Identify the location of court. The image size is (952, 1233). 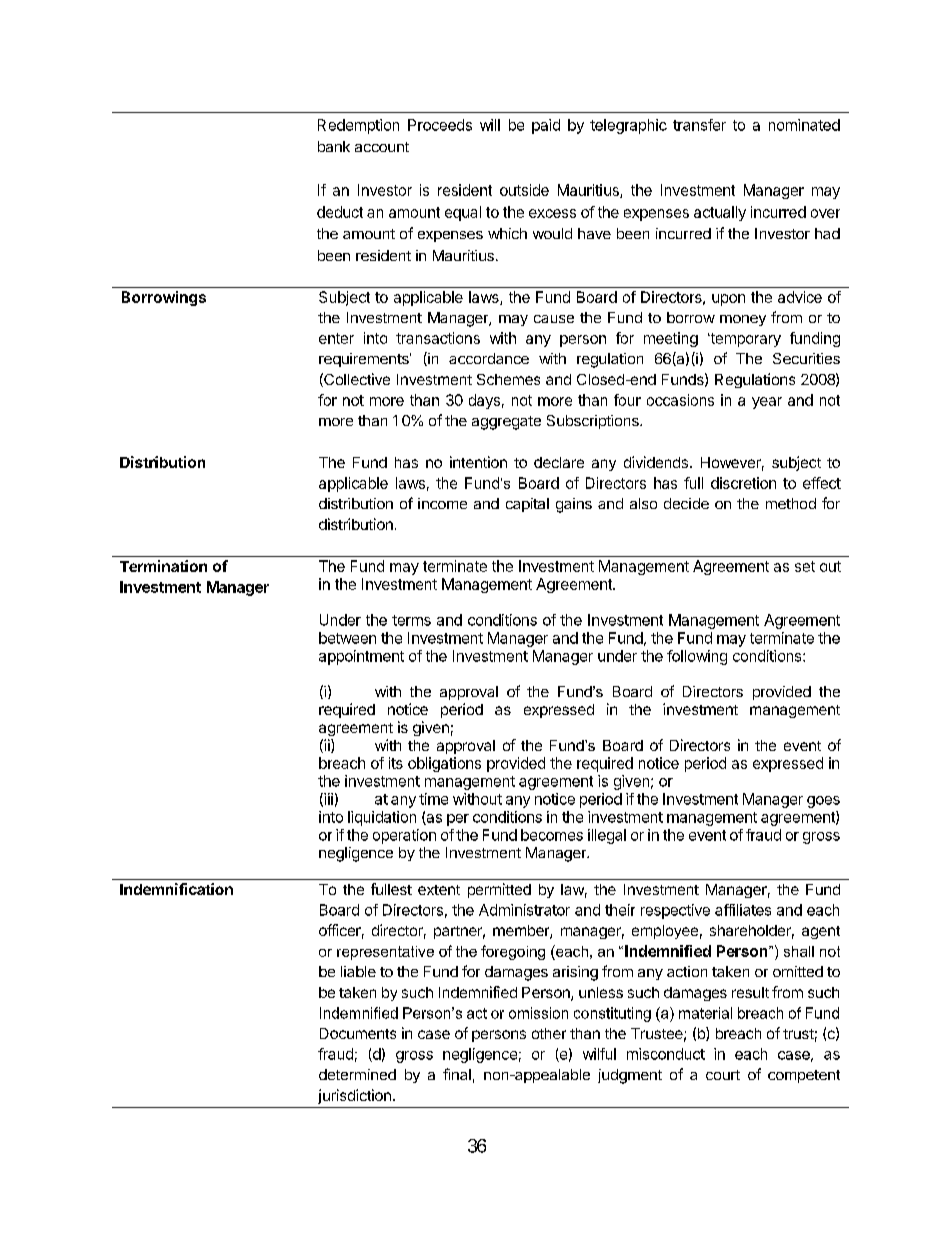
(723, 1075).
